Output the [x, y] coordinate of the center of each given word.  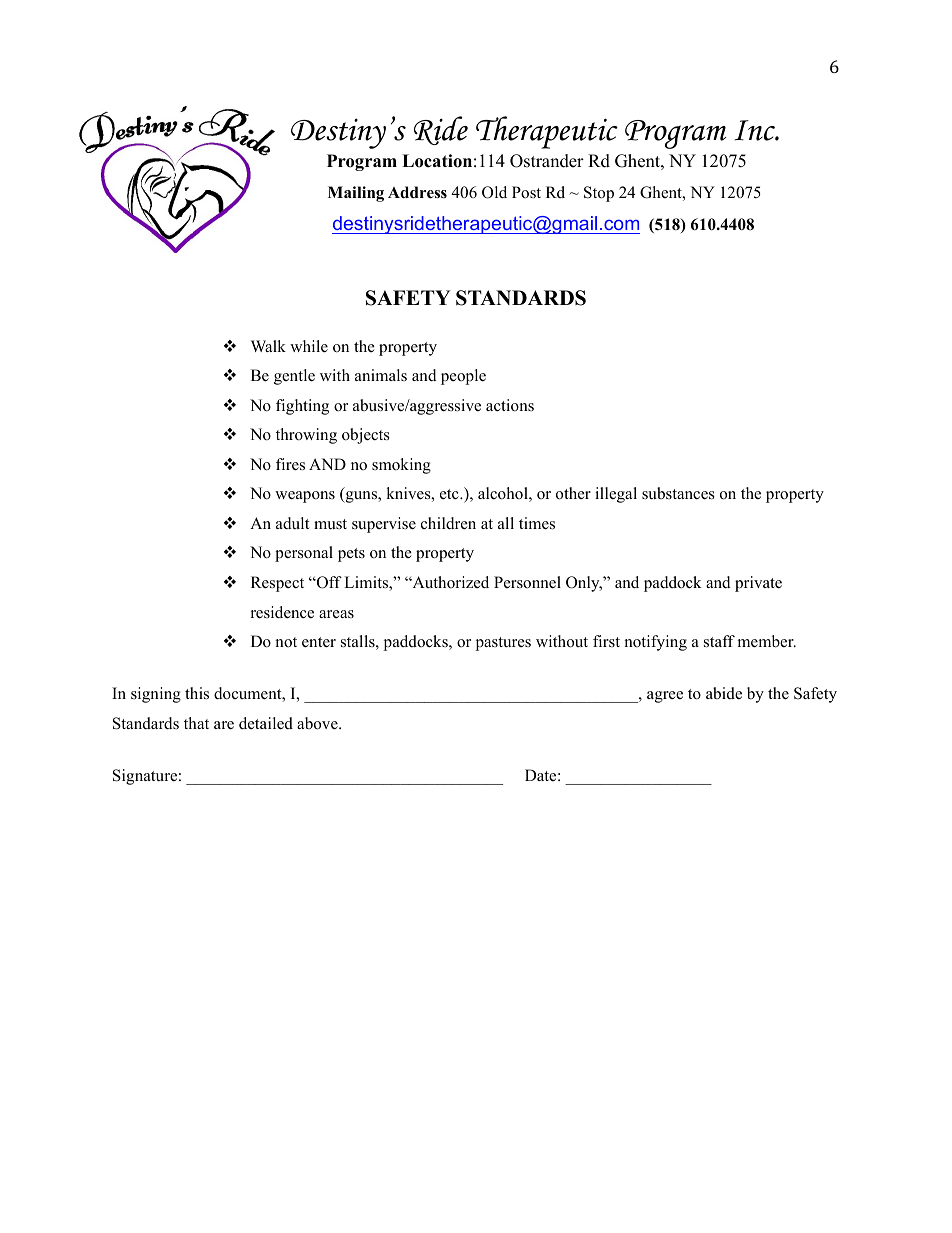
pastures [503, 644]
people [463, 377]
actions [510, 405]
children [448, 523]
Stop [599, 194]
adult [292, 523]
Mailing [356, 194]
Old [494, 192]
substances [678, 493]
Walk [268, 346]
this [197, 693]
